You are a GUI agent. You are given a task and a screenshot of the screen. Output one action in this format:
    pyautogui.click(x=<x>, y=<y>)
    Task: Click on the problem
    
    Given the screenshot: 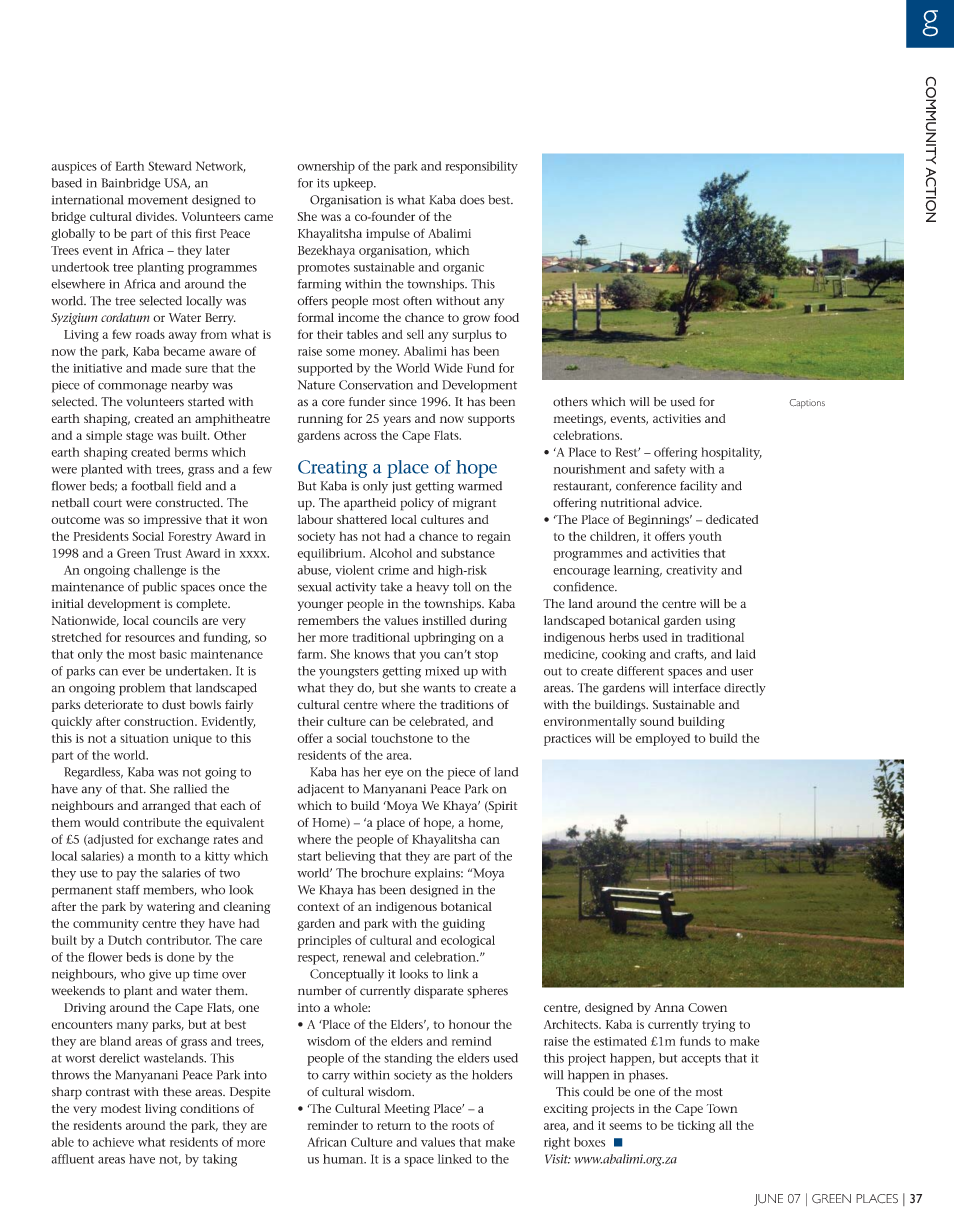 What is the action you would take?
    pyautogui.click(x=142, y=689)
